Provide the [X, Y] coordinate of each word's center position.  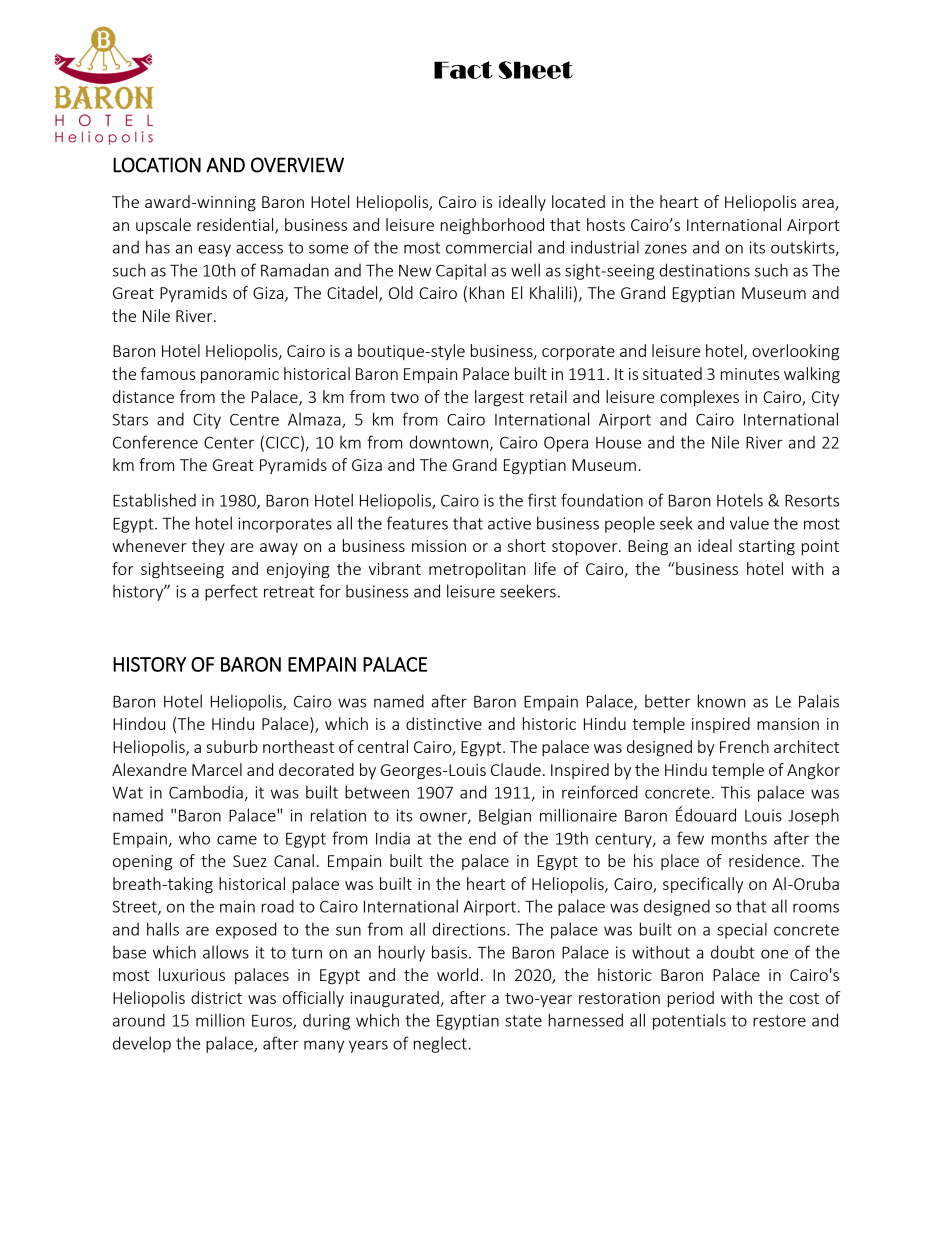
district [216, 997]
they [208, 547]
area [819, 205]
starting [767, 548]
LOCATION [157, 165]
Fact [463, 70]
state [523, 1021]
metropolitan [477, 570]
